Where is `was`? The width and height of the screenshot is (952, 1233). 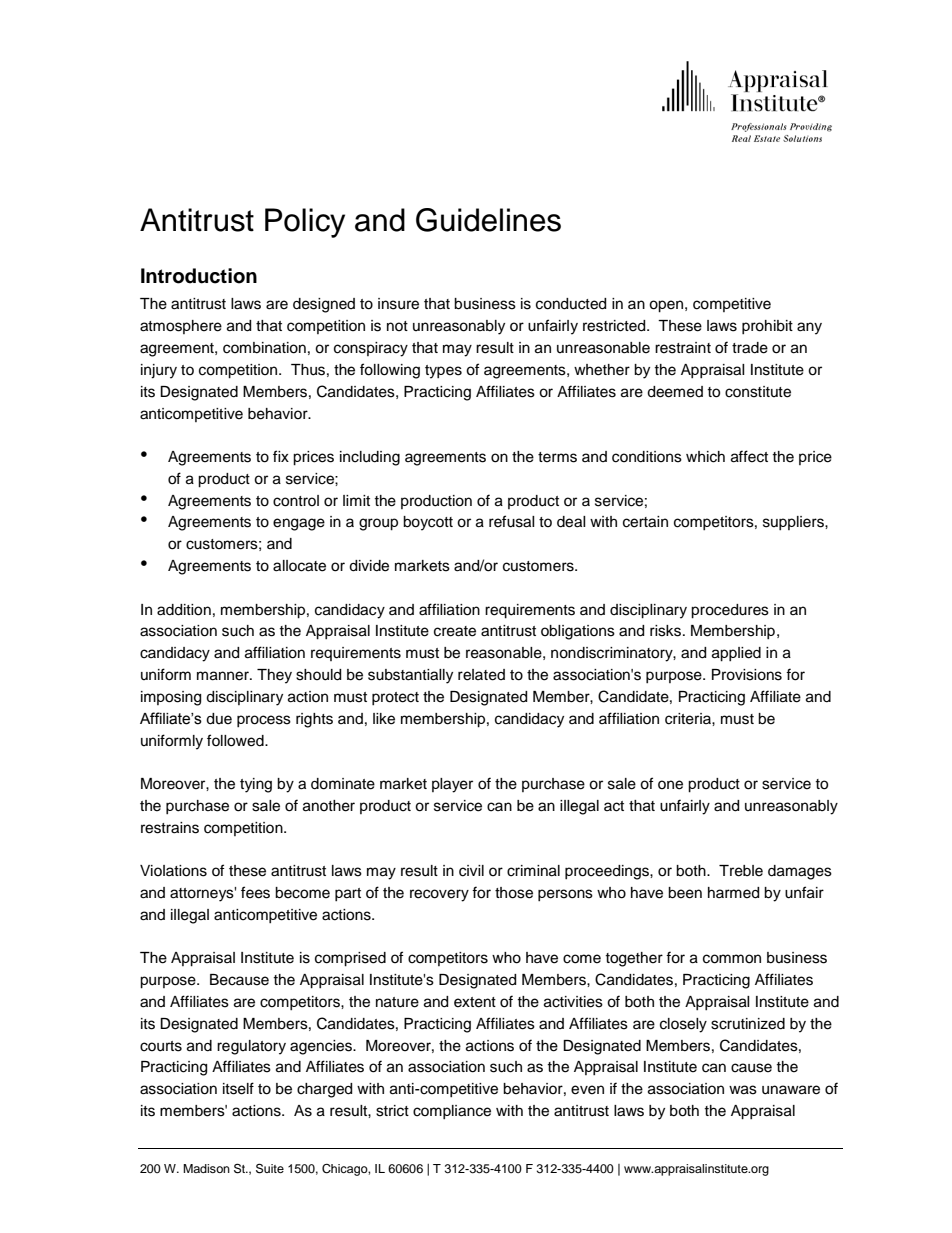 was is located at coordinates (743, 1090).
